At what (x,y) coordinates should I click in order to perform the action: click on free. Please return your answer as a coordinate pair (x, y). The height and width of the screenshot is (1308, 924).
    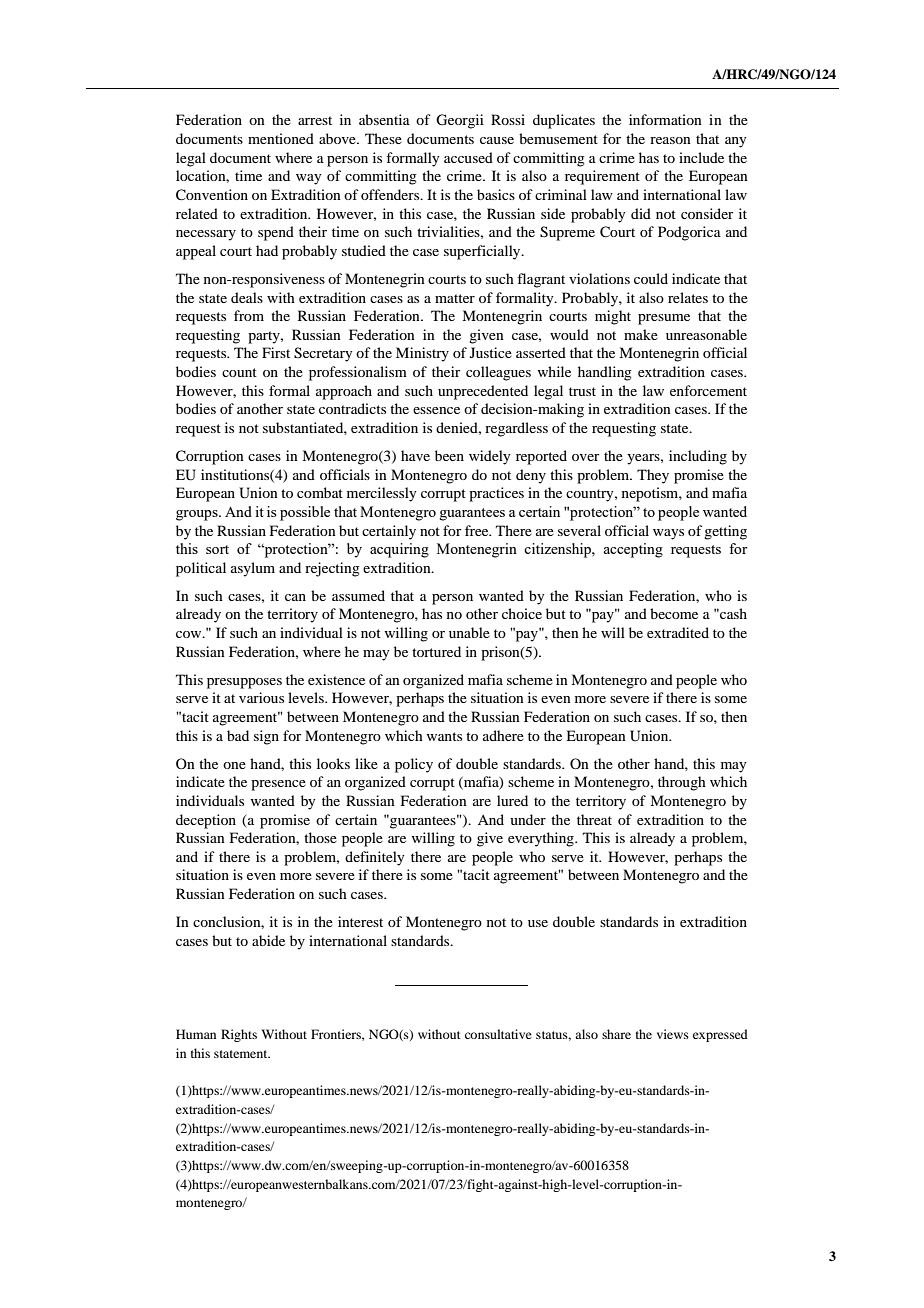
    Looking at the image, I should click on (478, 530).
